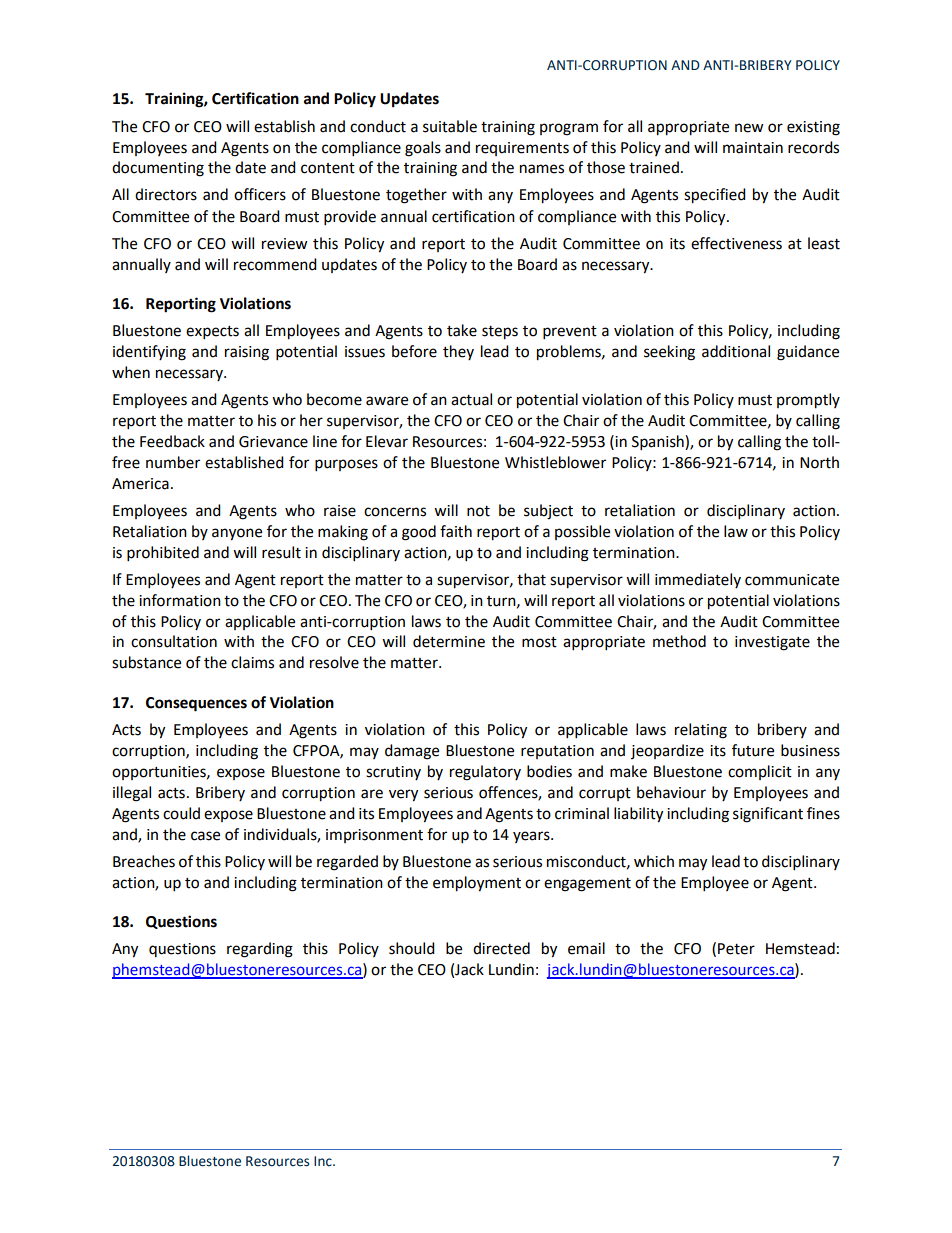 The height and width of the screenshot is (1233, 952). What do you see at coordinates (212, 333) in the screenshot?
I see `expects` at bounding box center [212, 333].
